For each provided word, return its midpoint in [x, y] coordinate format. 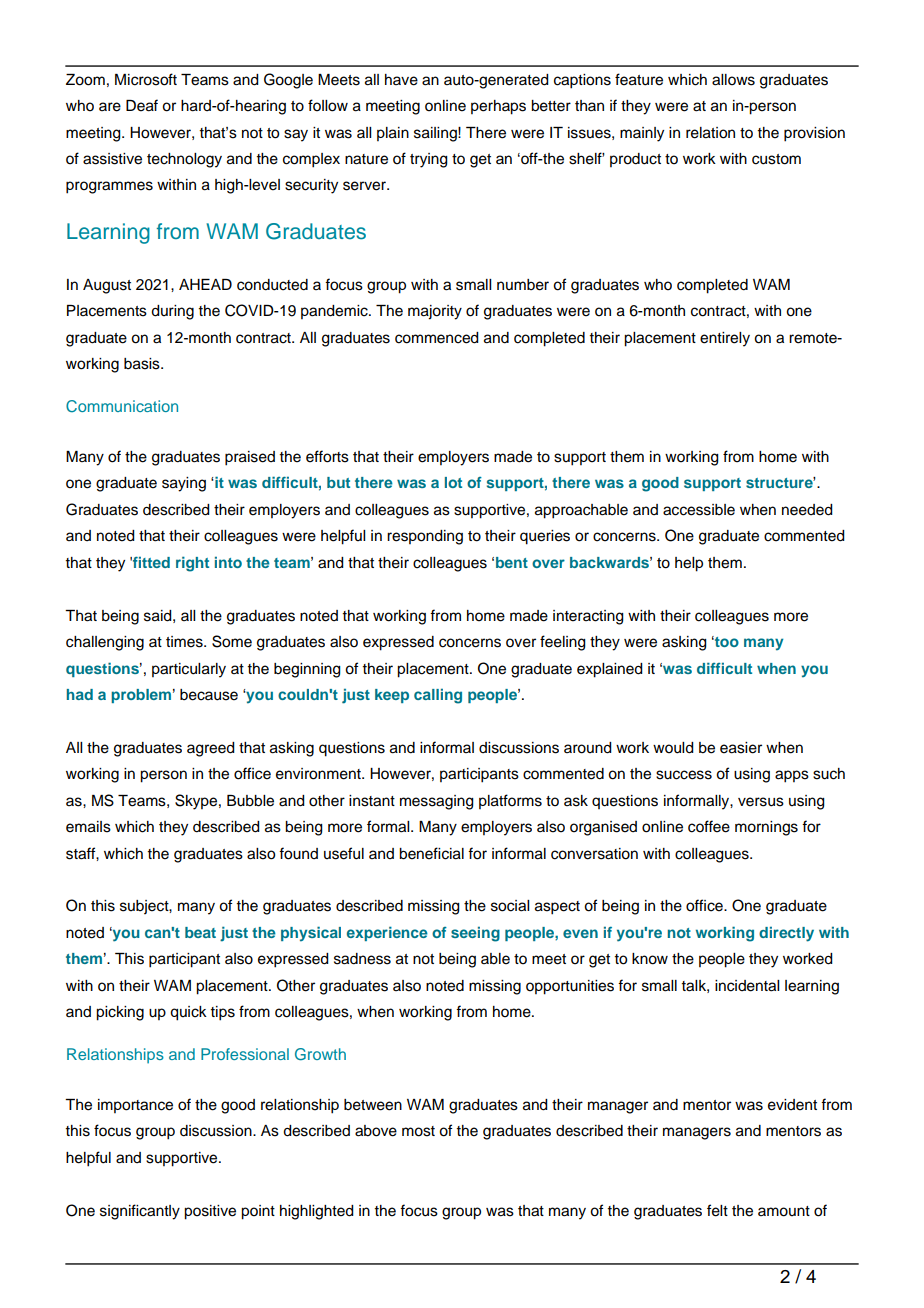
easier [741, 748]
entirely [725, 339]
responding [425, 537]
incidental [747, 986]
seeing [475, 934]
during [172, 312]
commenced [437, 338]
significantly [140, 1212]
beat [200, 932]
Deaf [142, 105]
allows [733, 80]
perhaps [498, 107]
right [192, 564]
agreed [211, 749]
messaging [437, 802]
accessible [699, 510]
